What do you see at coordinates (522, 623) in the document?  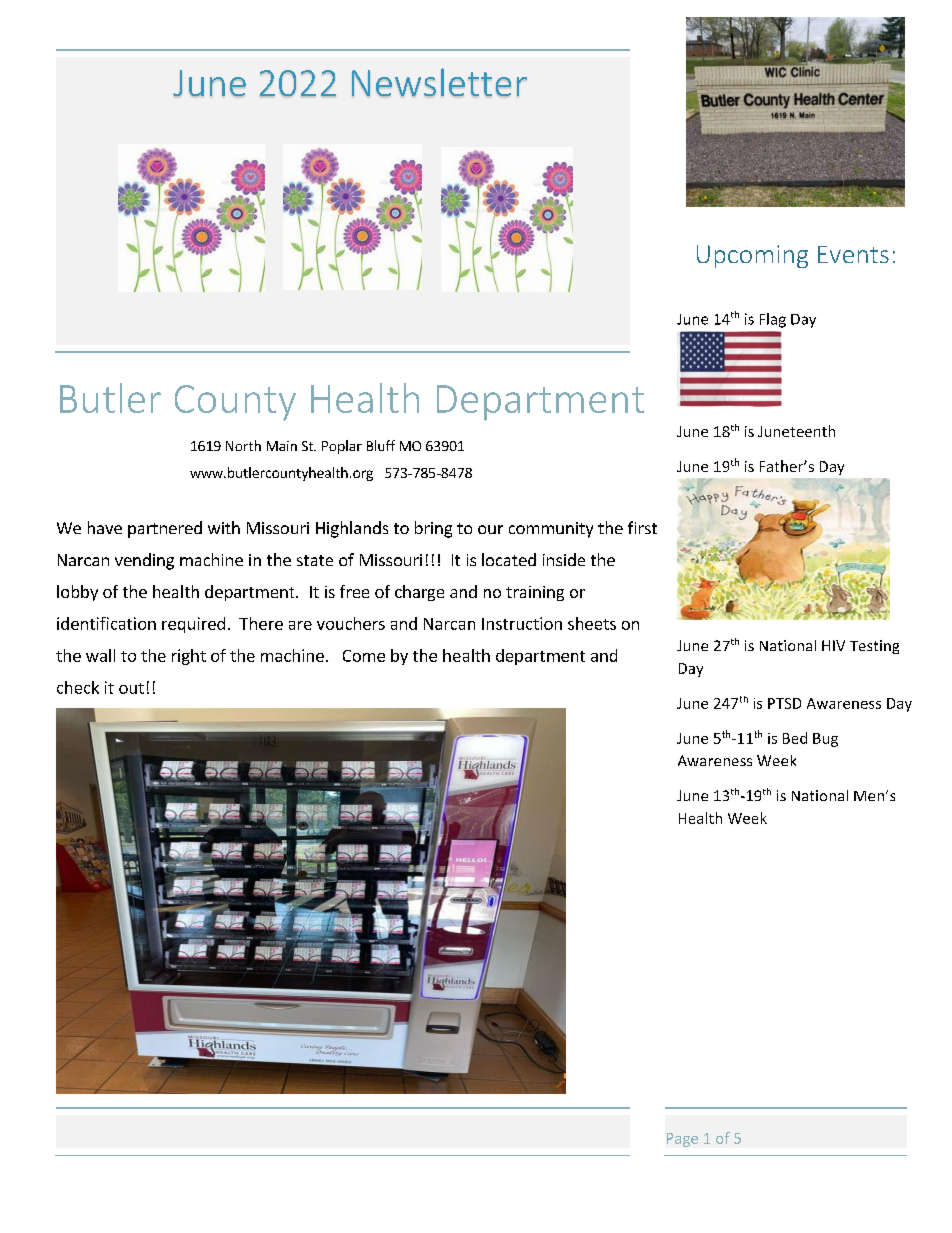 I see `Instruction` at bounding box center [522, 623].
